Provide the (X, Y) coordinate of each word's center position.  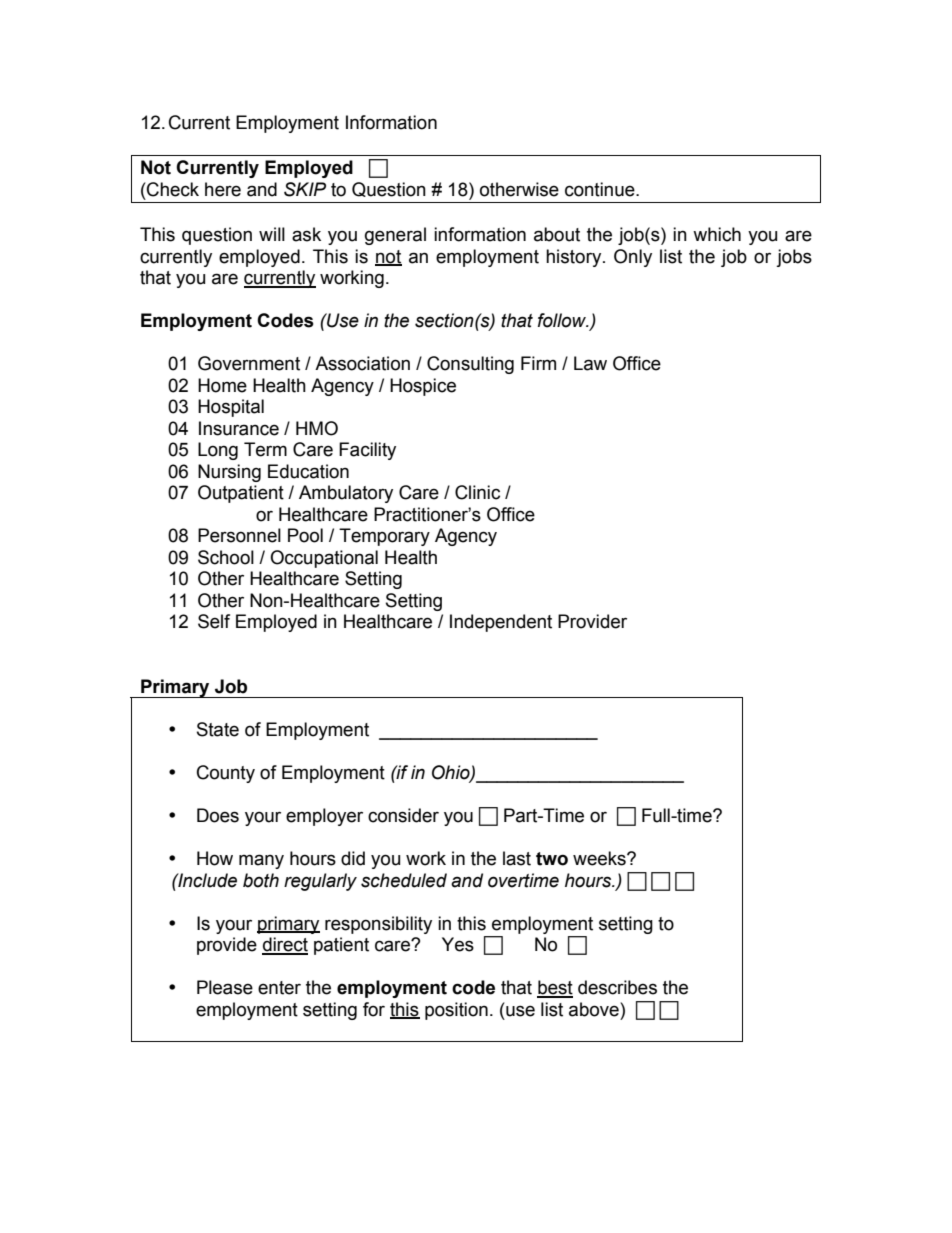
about (557, 234)
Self (214, 621)
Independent (501, 623)
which (717, 234)
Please (225, 987)
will (272, 234)
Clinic (477, 492)
